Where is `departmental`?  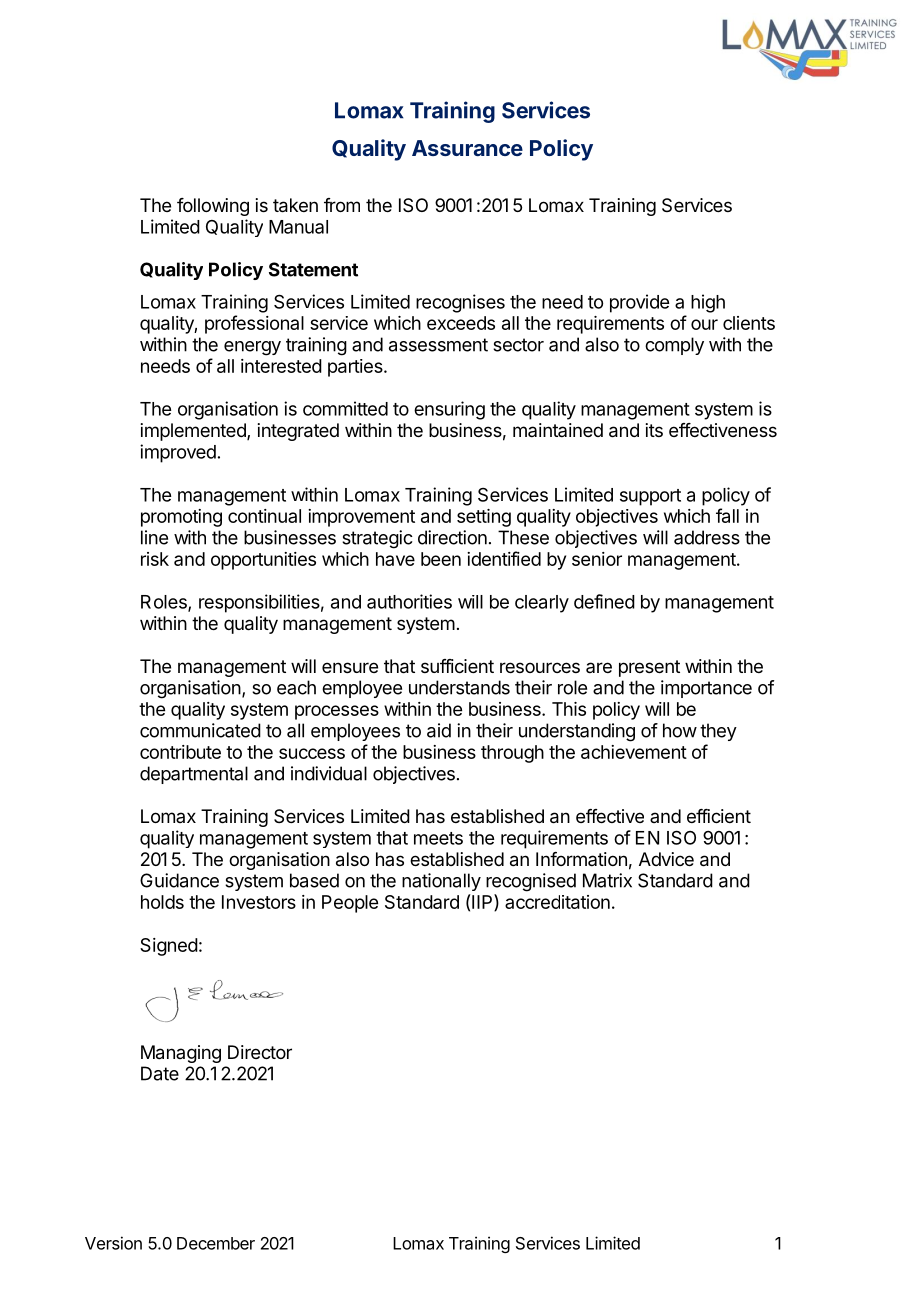 departmental is located at coordinates (194, 775).
